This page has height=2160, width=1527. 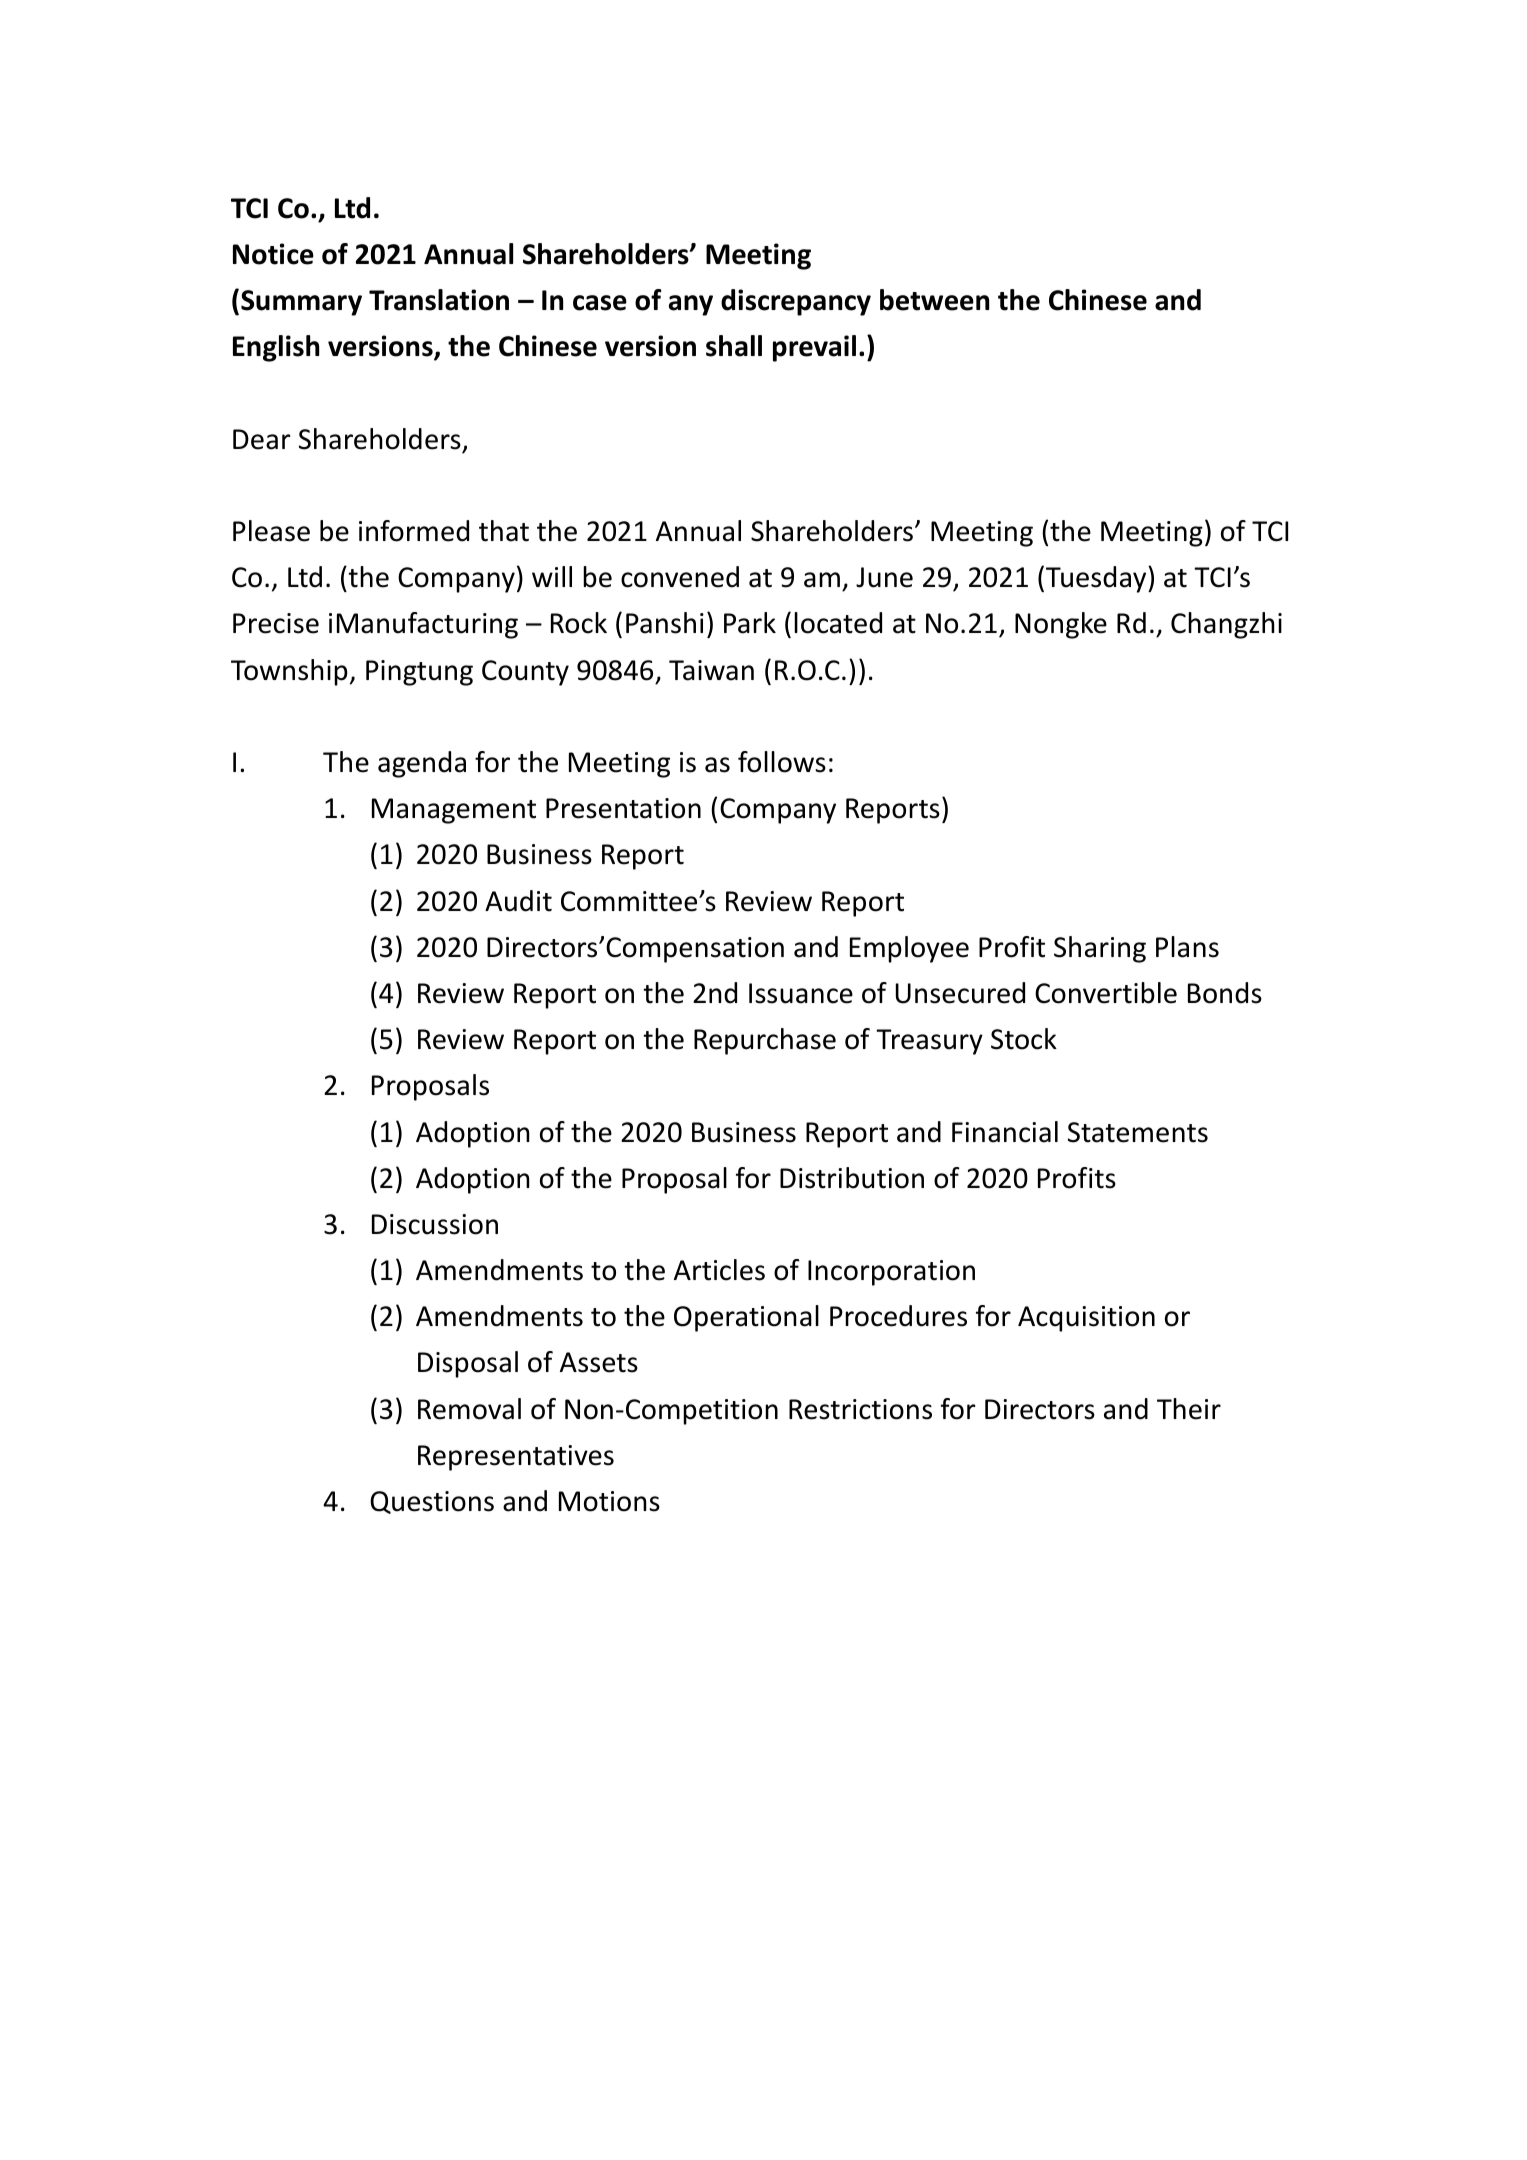 I want to click on discrepancy, so click(x=796, y=302).
